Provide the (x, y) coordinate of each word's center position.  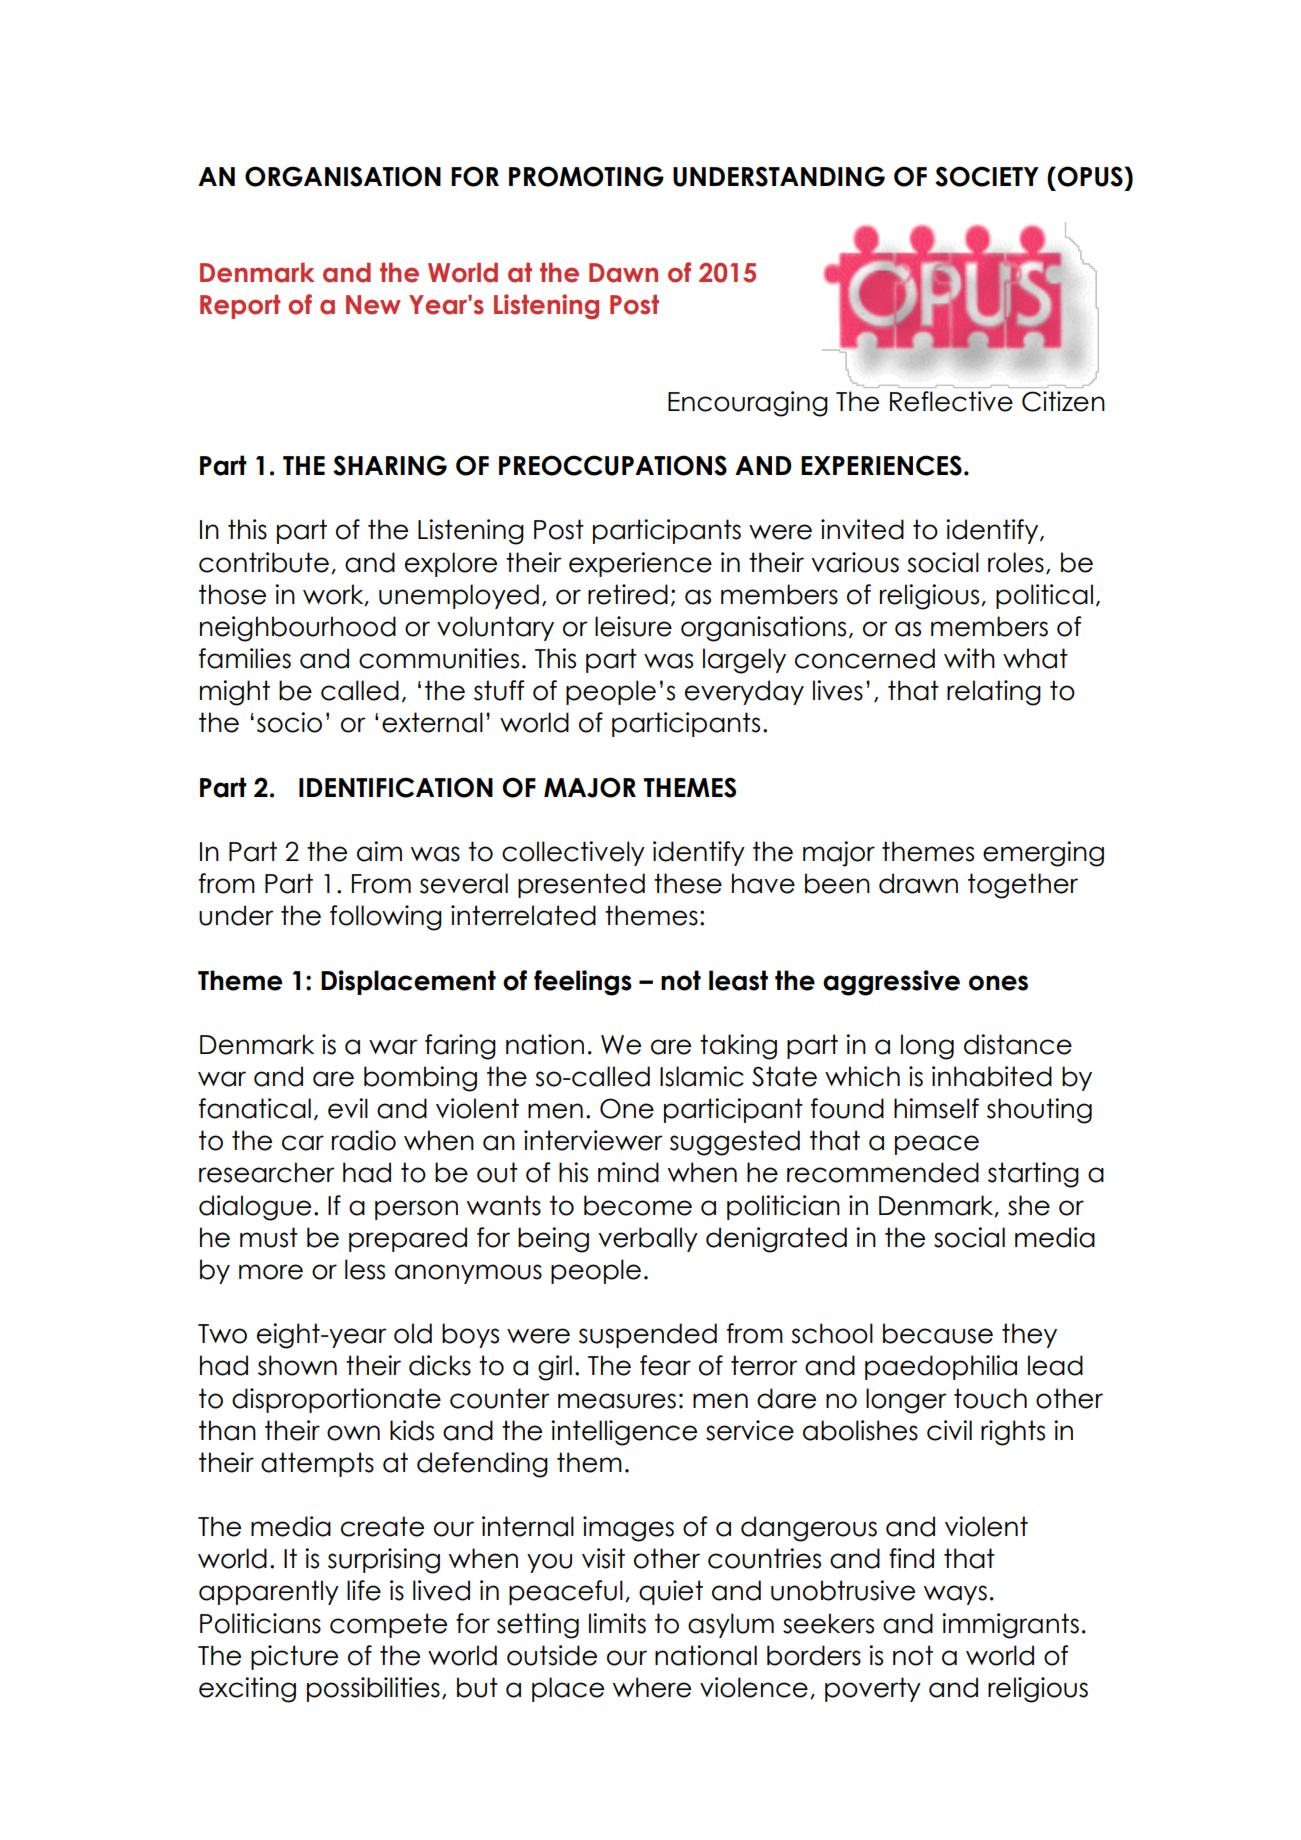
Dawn (623, 273)
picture (294, 1657)
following (386, 918)
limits (617, 1623)
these (688, 883)
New (373, 305)
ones (998, 983)
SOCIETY (987, 176)
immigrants (1010, 1626)
